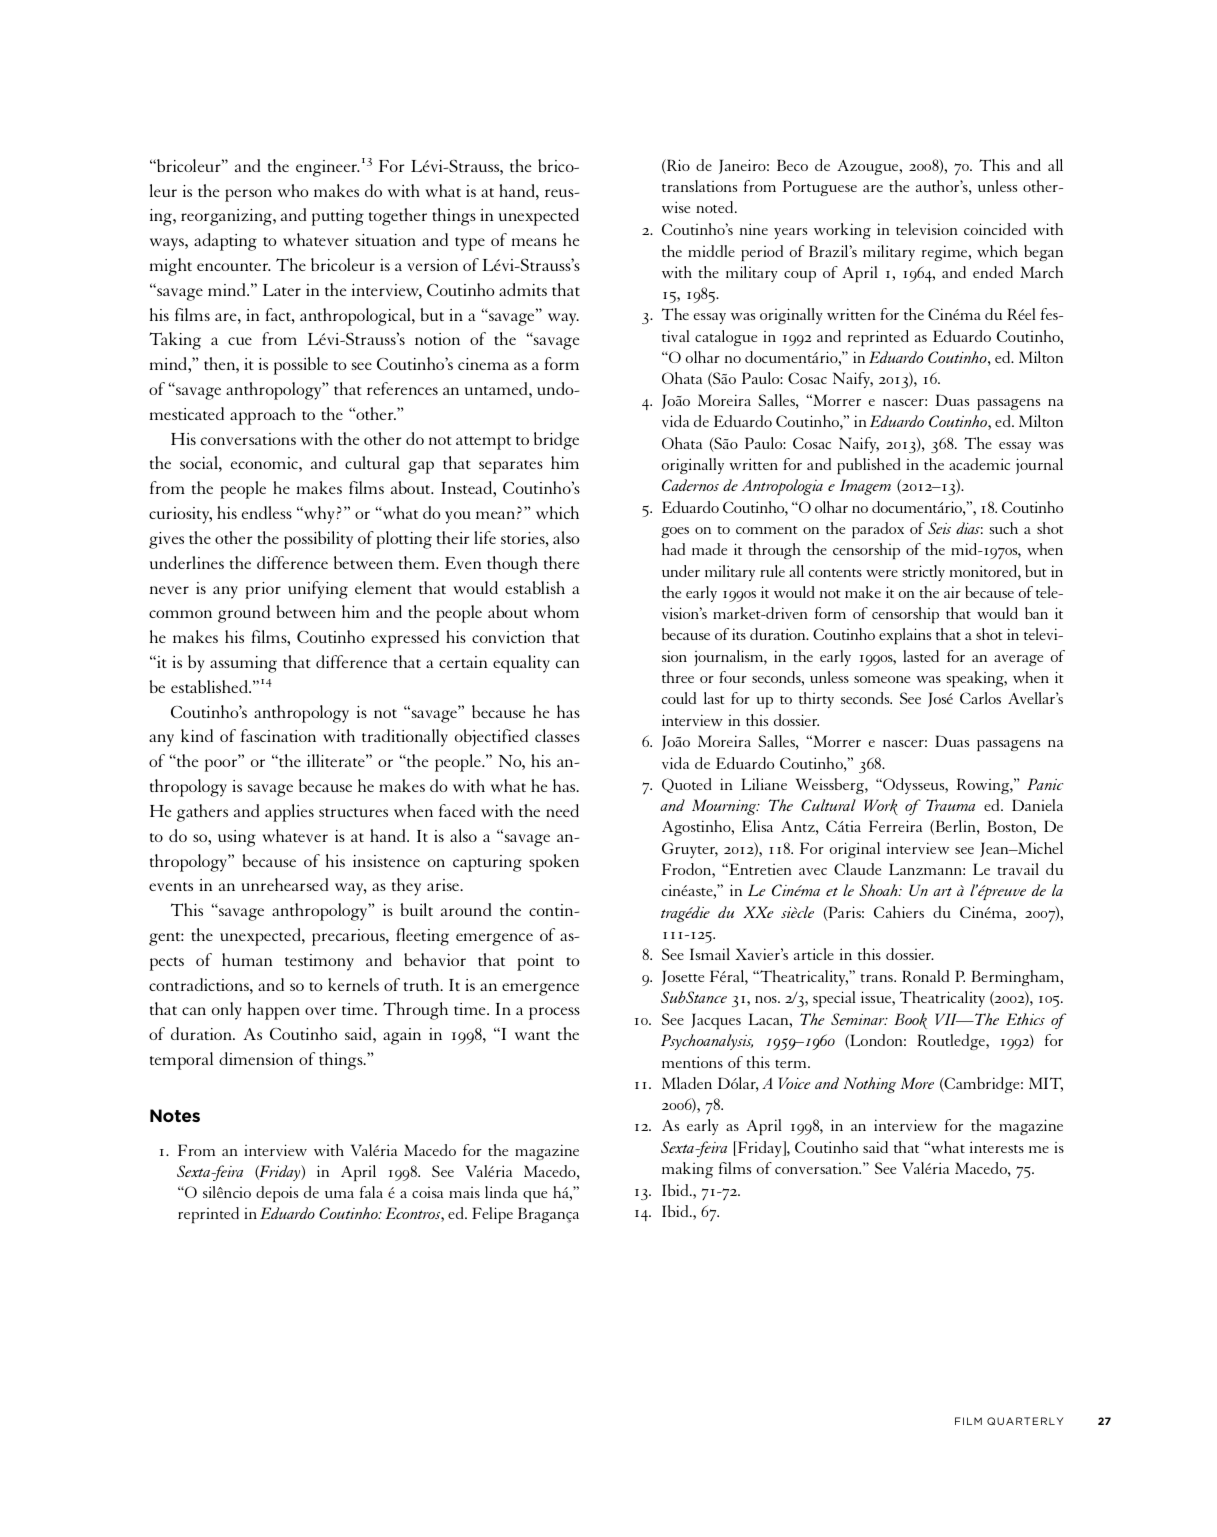 The image size is (1217, 1537). I want to click on process, so click(554, 1013).
